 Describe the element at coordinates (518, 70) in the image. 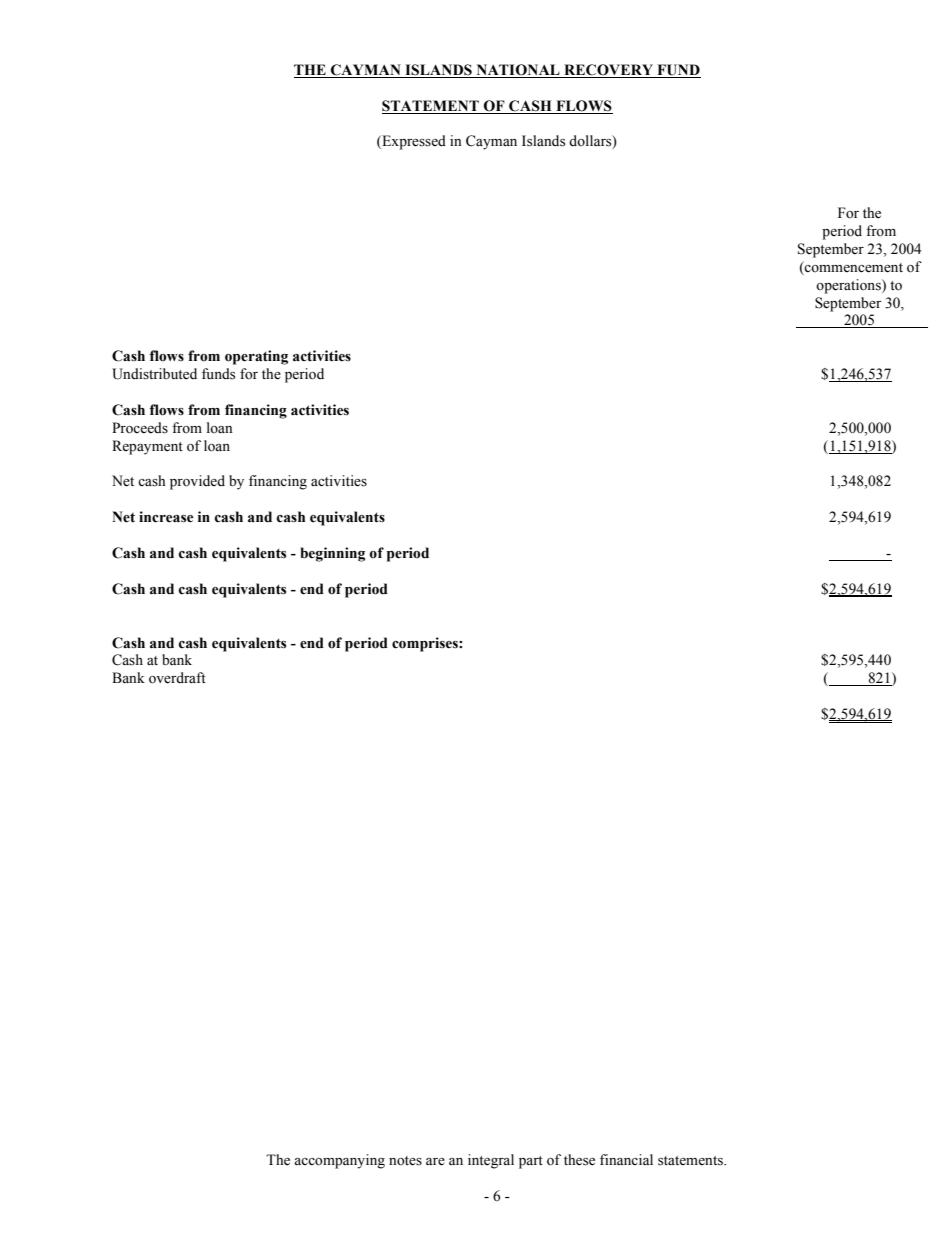

I see `NATIONAL` at that location.
